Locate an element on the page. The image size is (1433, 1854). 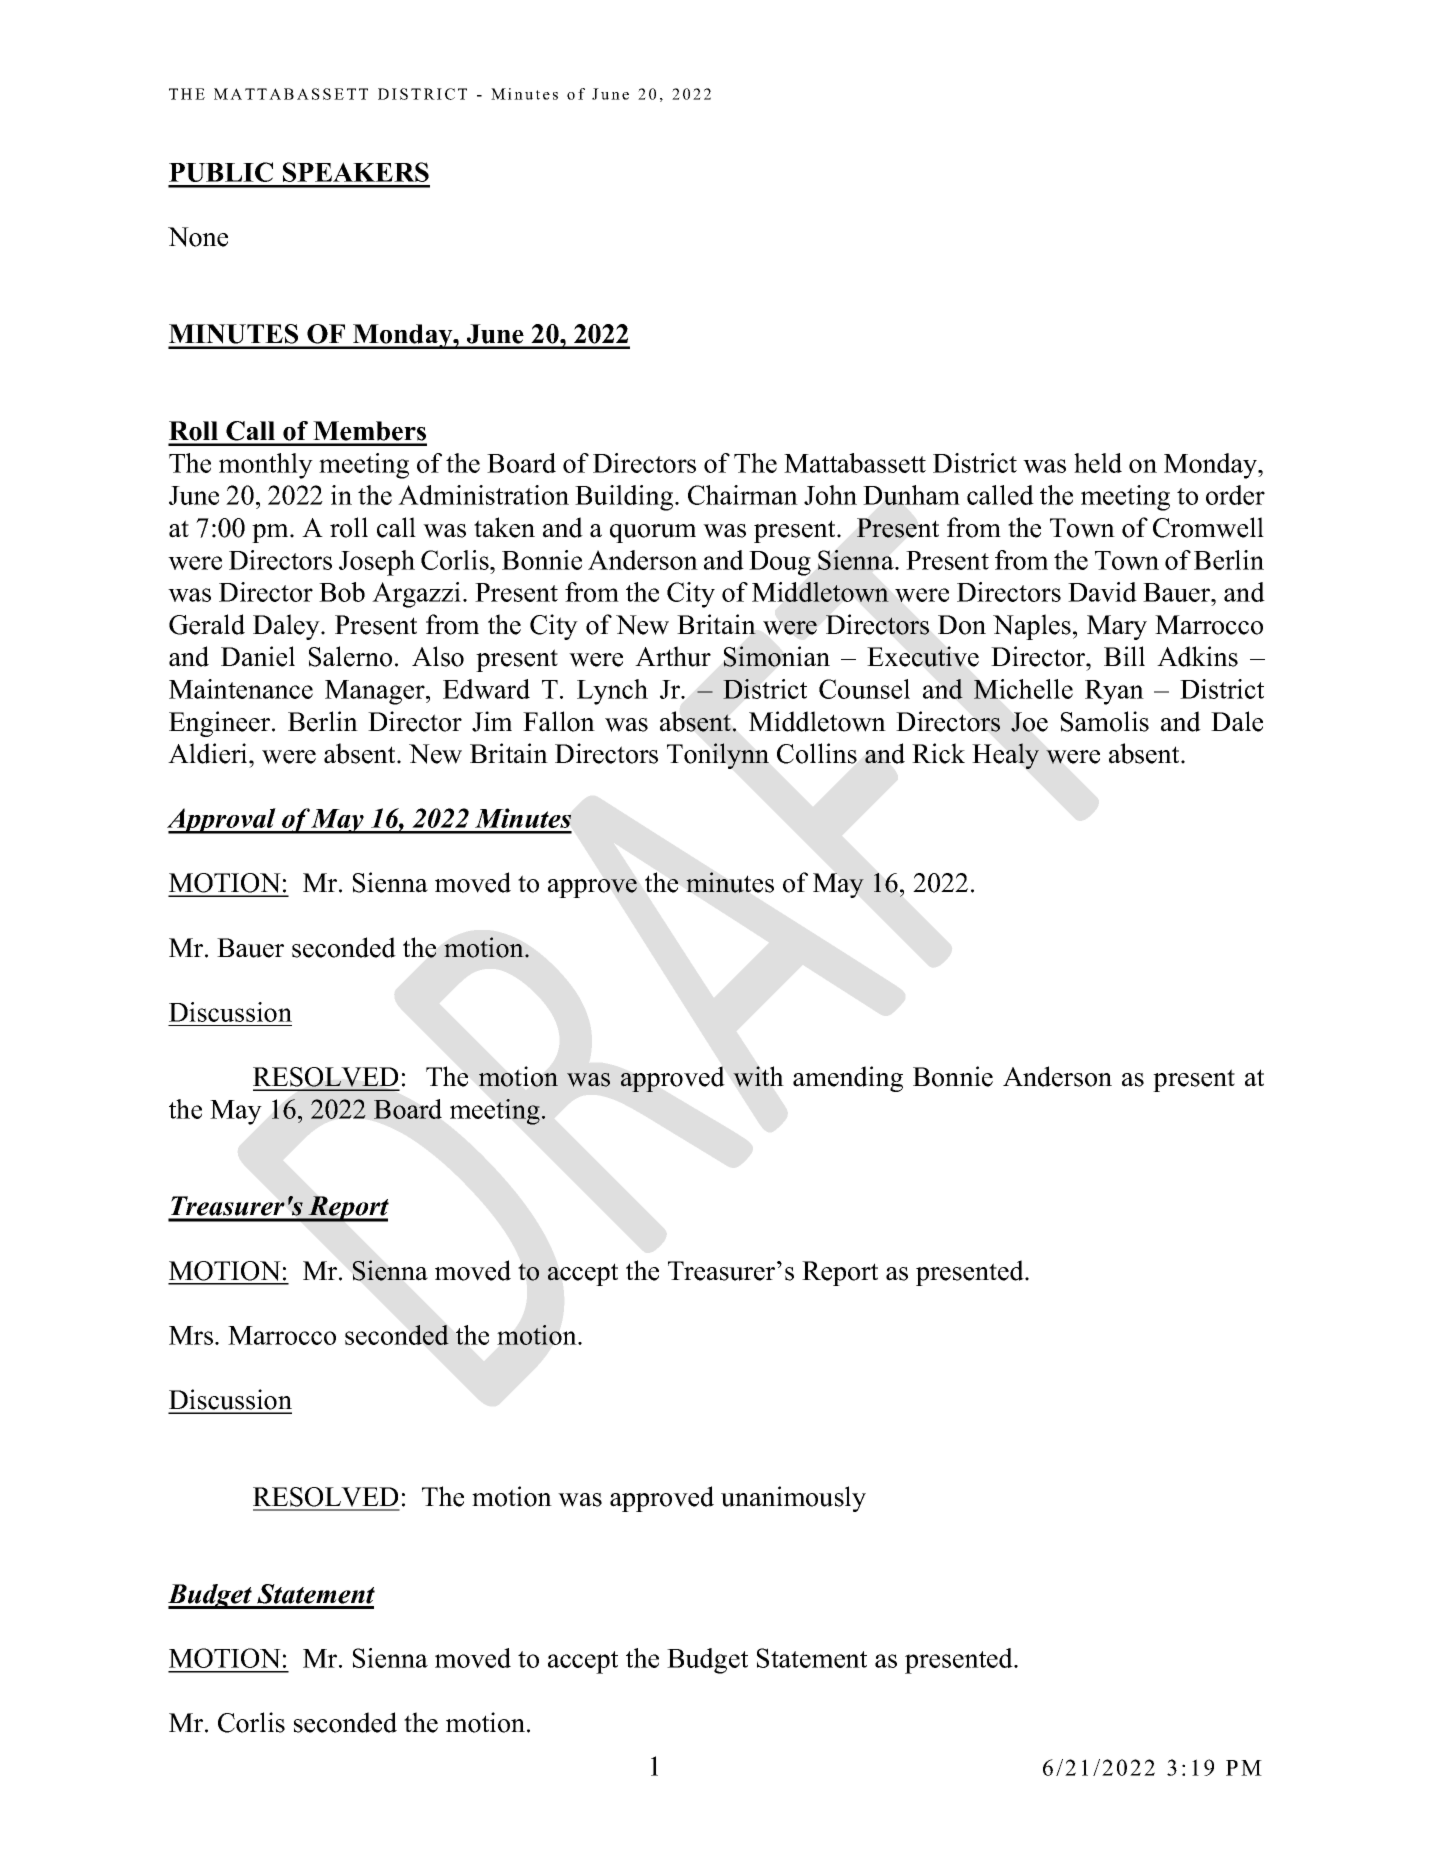
Mrs is located at coordinates (191, 1335).
